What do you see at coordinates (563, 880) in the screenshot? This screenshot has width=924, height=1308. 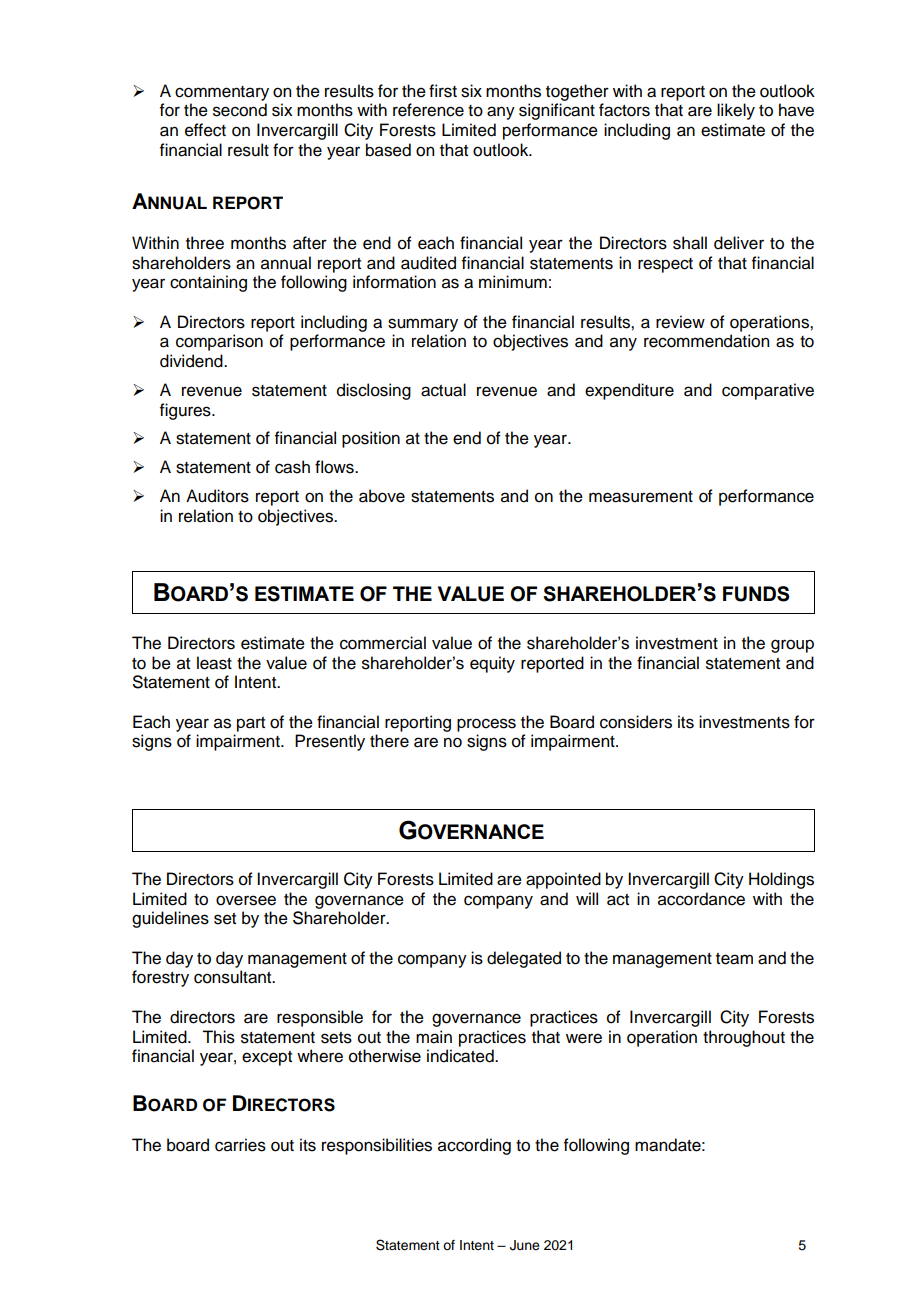 I see `appointed` at bounding box center [563, 880].
